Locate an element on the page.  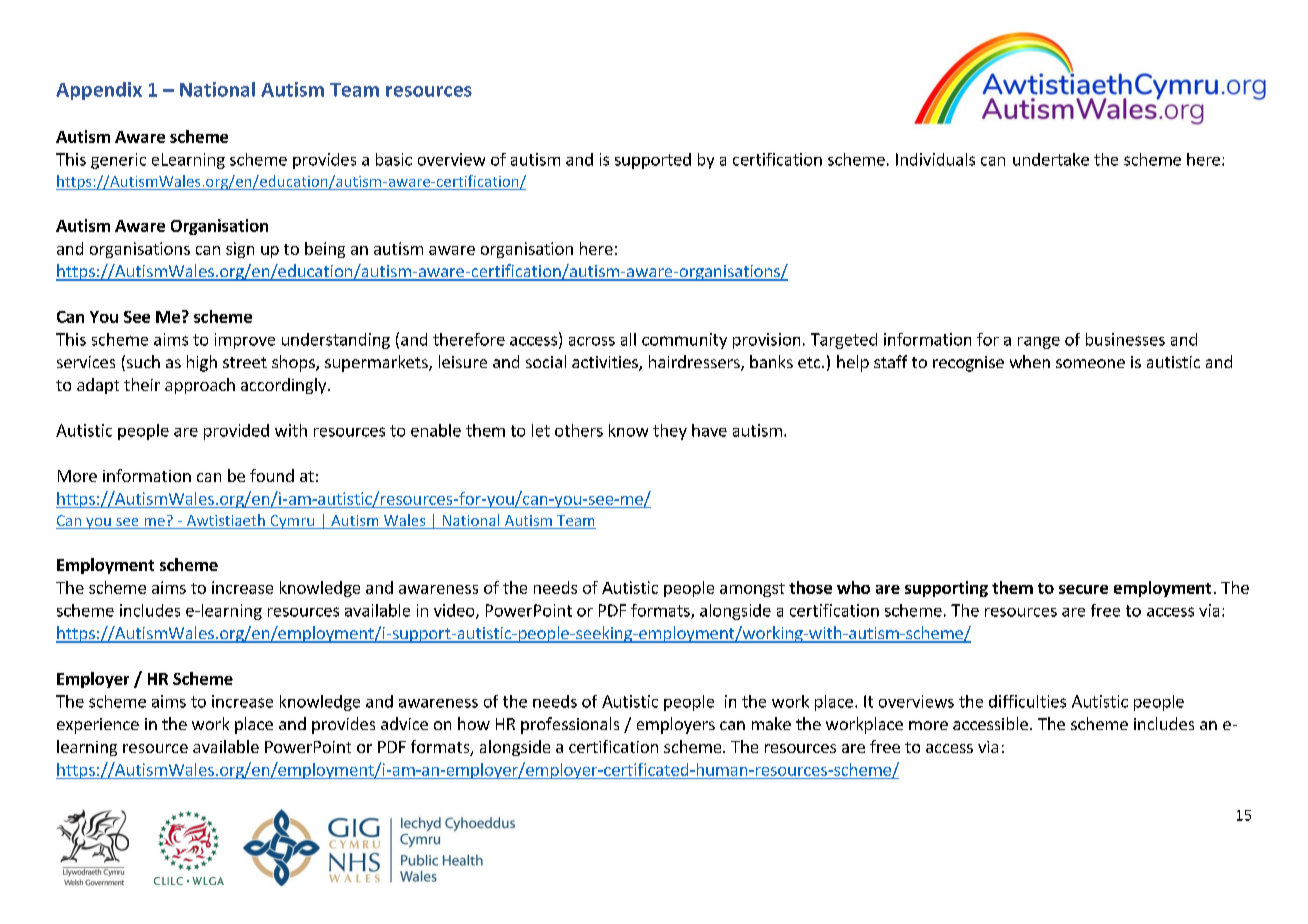
others is located at coordinates (579, 430).
